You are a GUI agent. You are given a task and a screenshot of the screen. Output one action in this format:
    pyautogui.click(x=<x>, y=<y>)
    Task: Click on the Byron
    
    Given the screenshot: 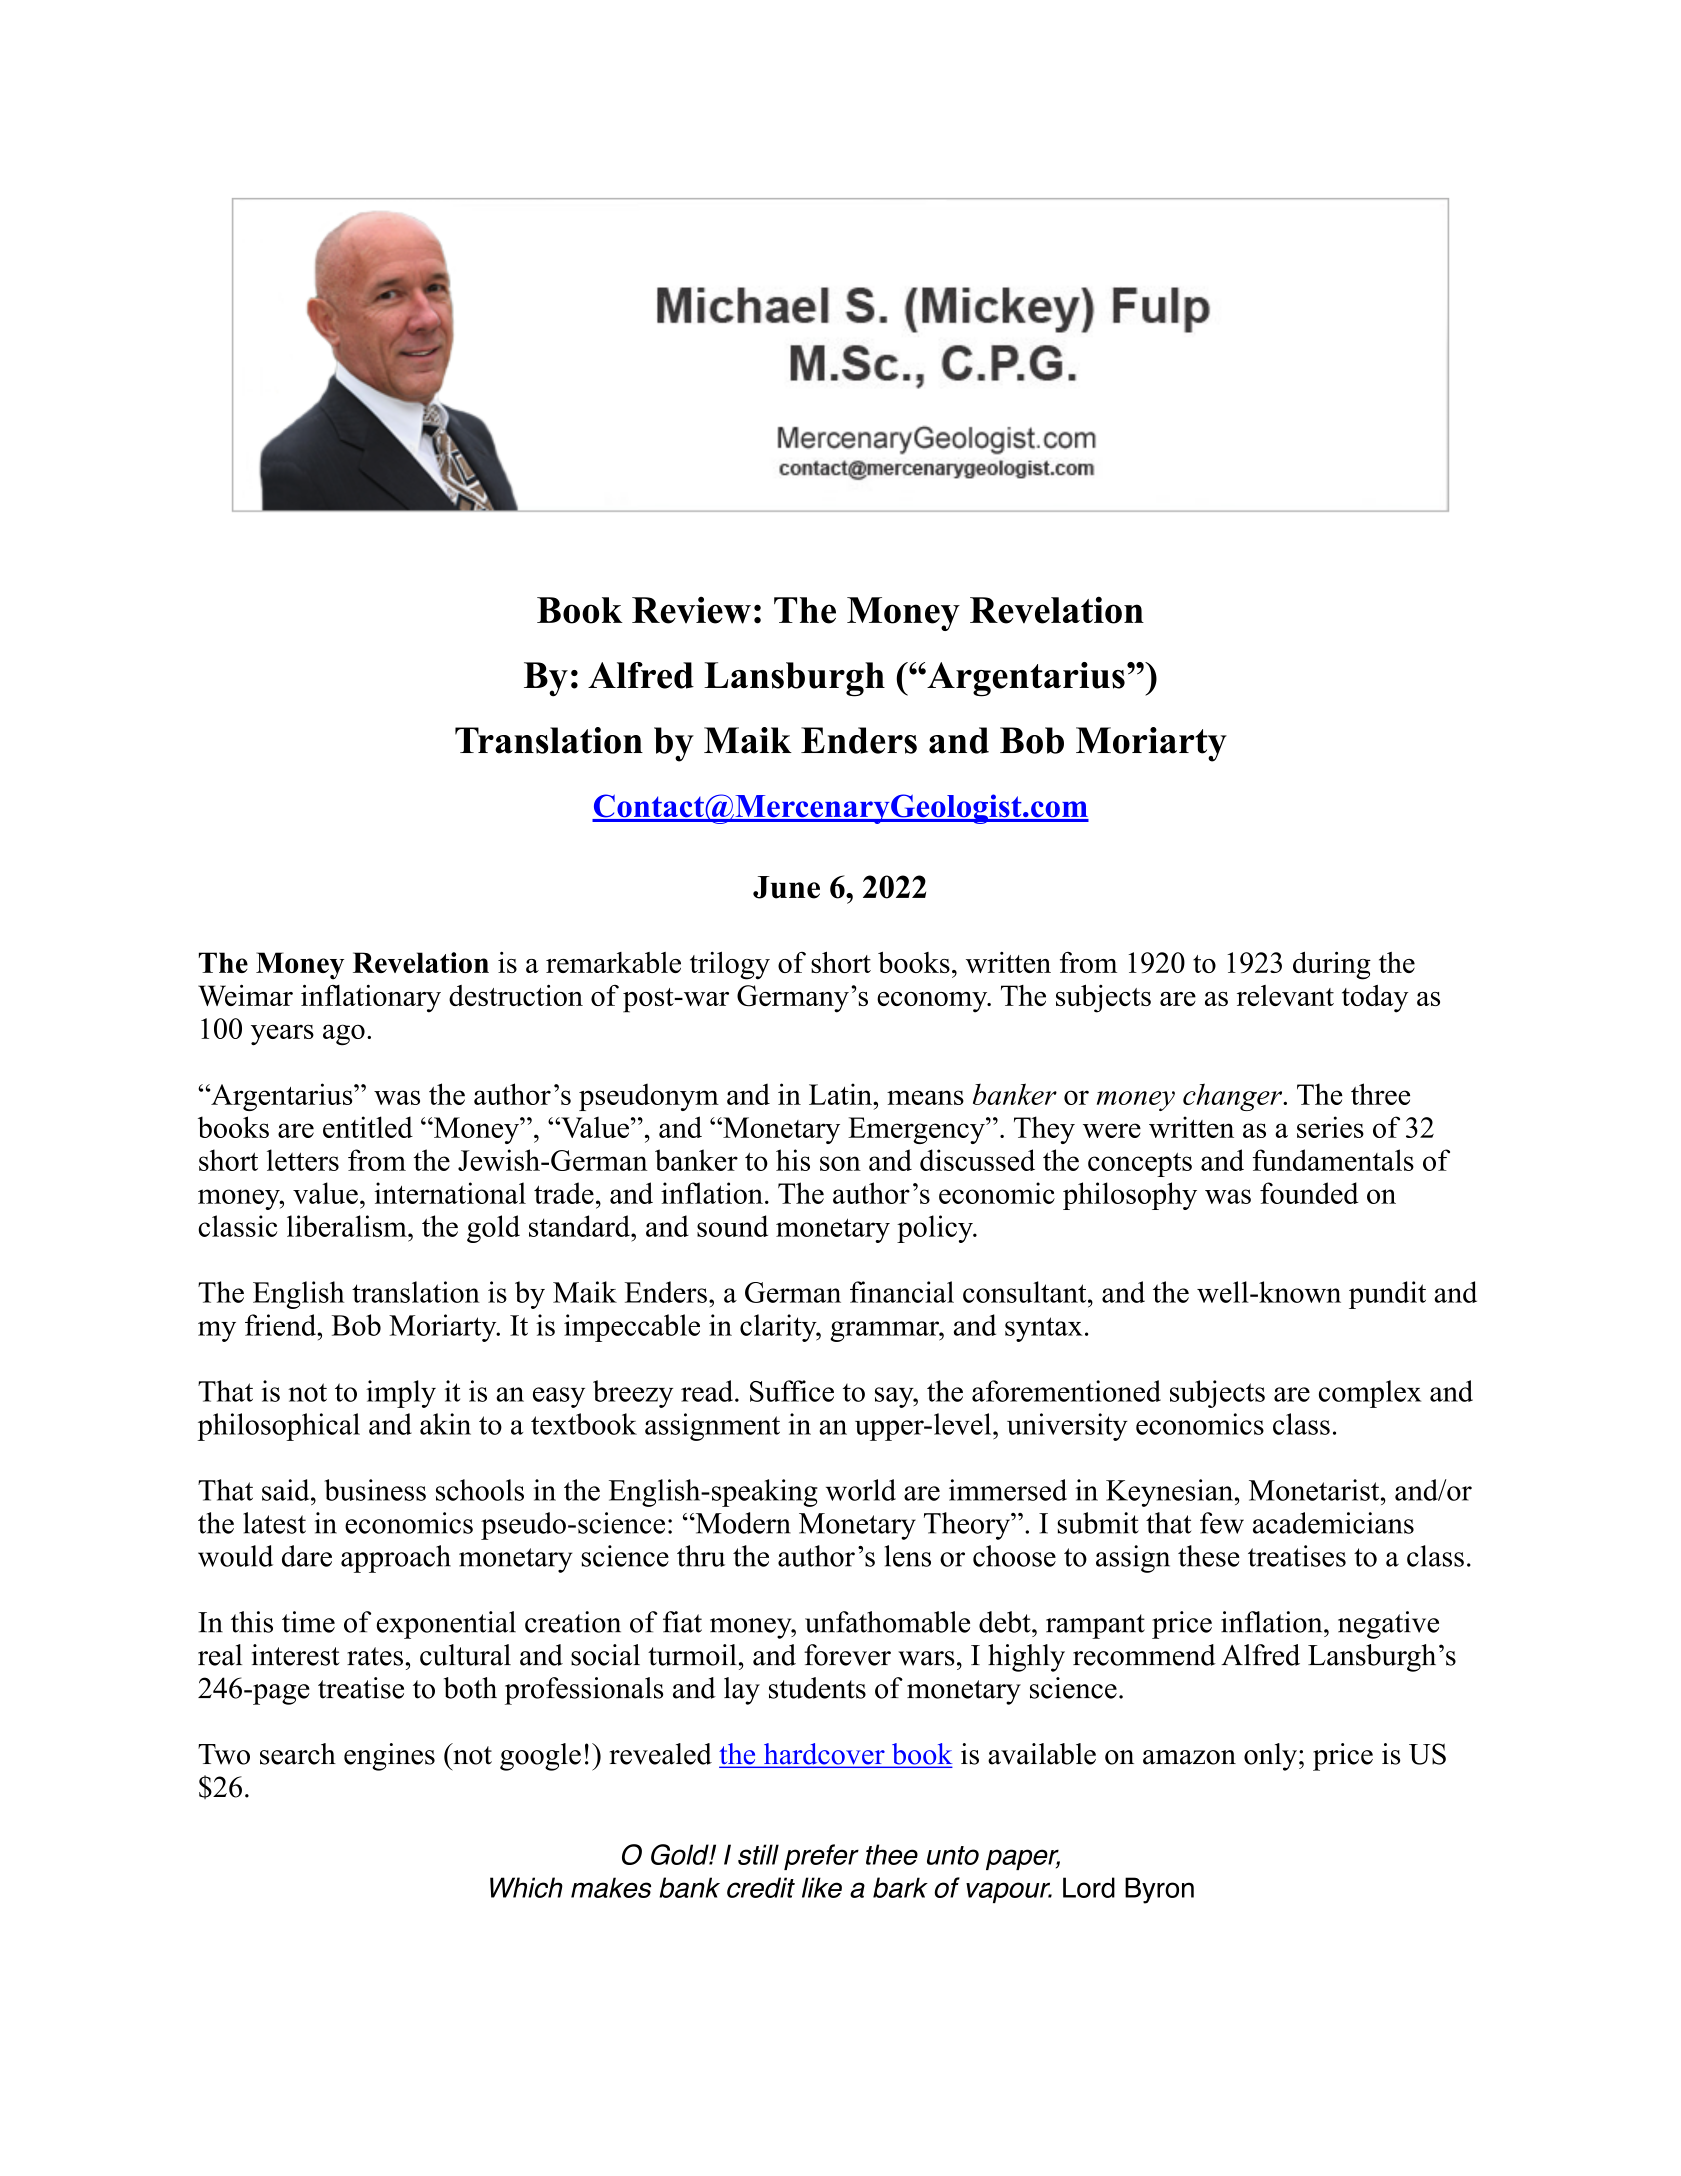 What is the action you would take?
    pyautogui.click(x=1159, y=1890)
